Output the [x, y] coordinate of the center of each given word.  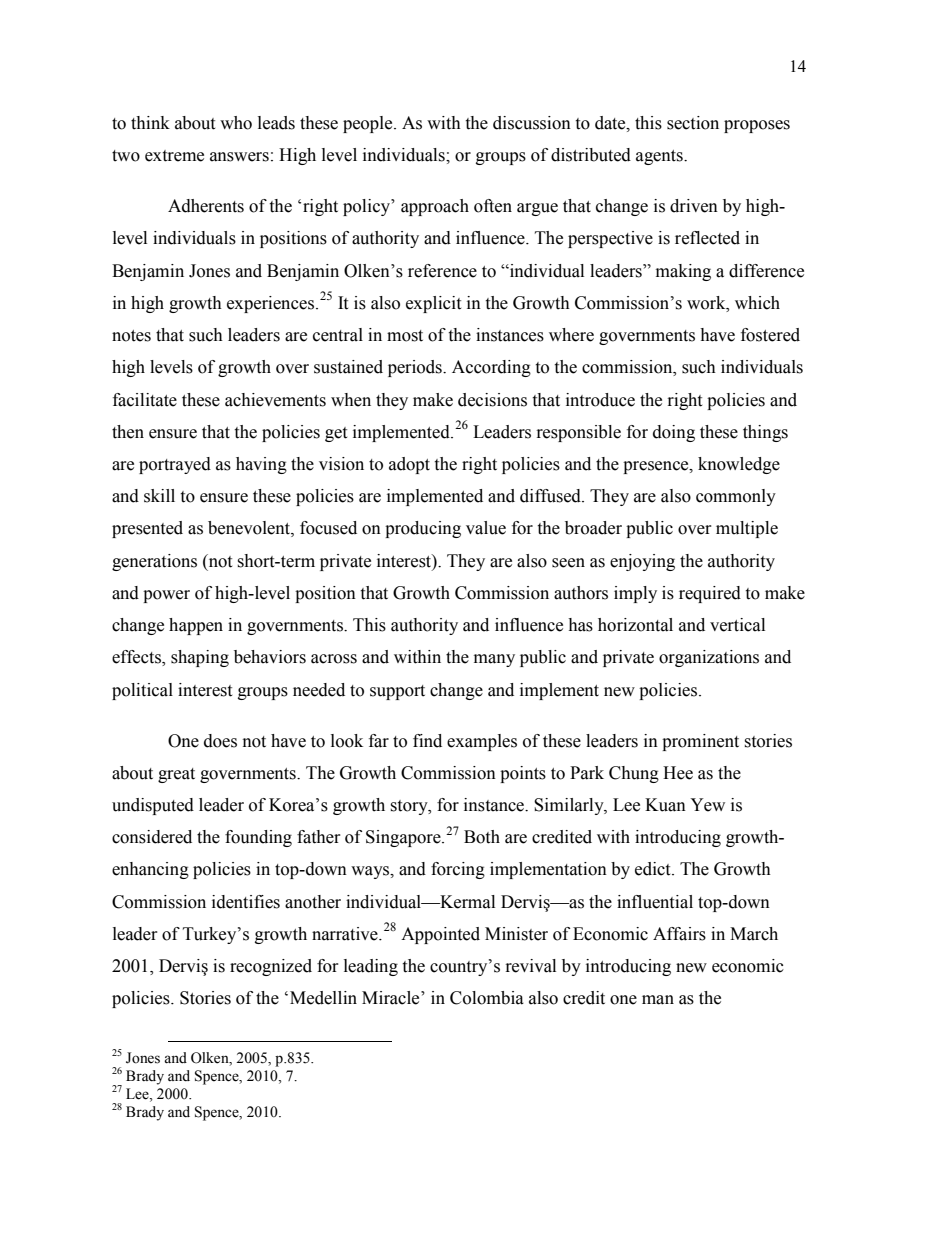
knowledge [739, 465]
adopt [409, 465]
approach [435, 207]
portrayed [175, 465]
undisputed [153, 806]
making [683, 272]
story [410, 807]
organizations [709, 658]
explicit [433, 304]
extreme [174, 156]
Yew [707, 805]
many [494, 660]
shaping [200, 658]
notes [131, 336]
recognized [271, 967]
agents [660, 157]
